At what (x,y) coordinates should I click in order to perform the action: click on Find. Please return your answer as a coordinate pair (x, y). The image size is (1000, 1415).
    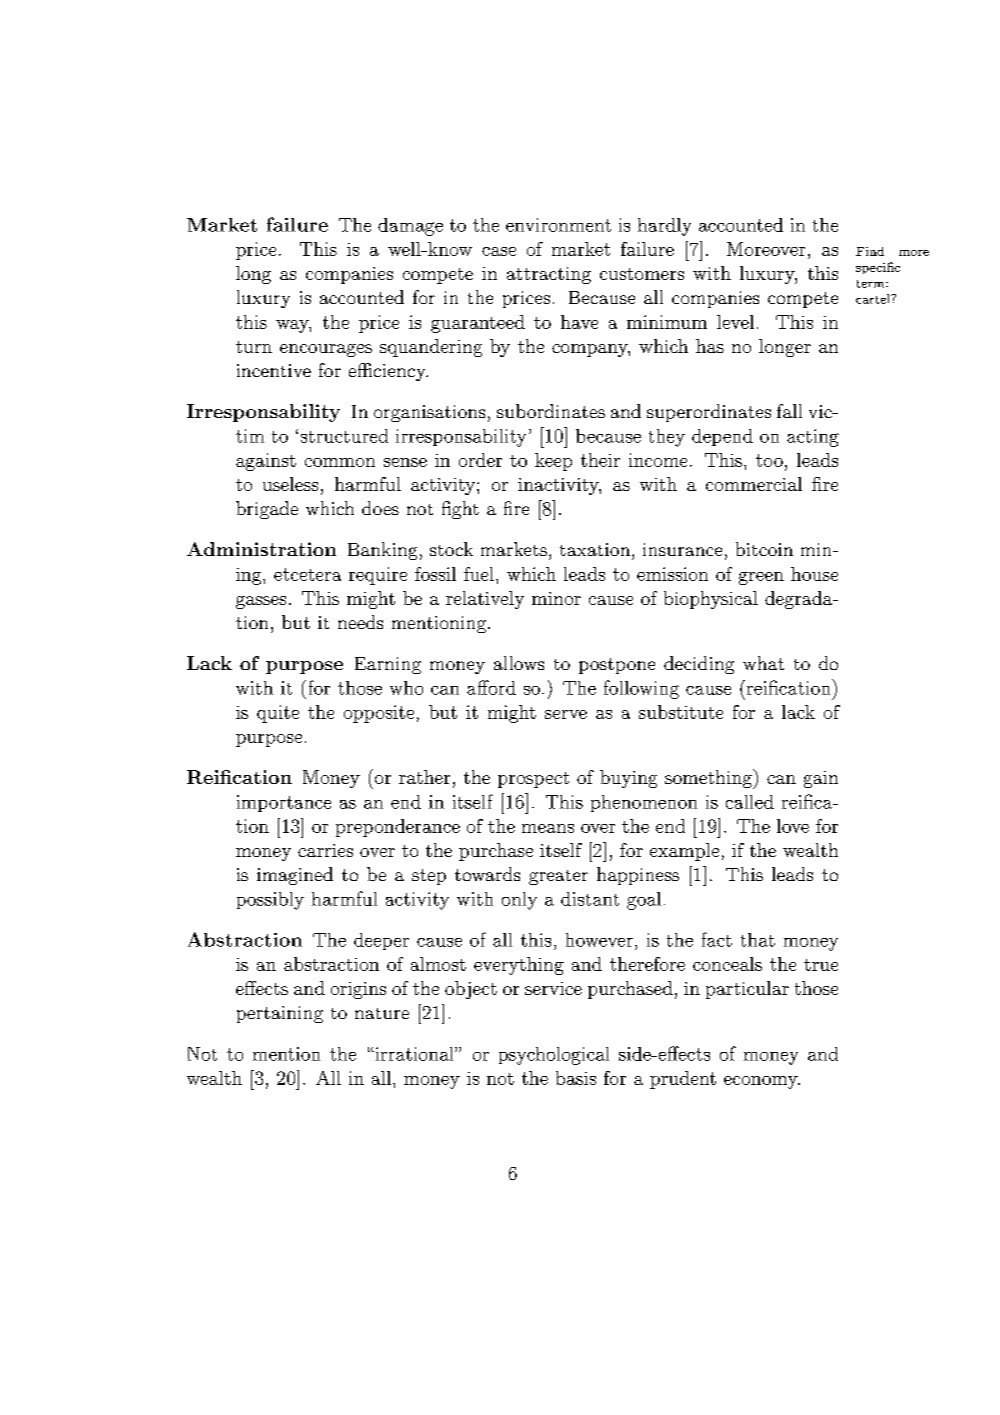
    Looking at the image, I should click on (870, 251).
